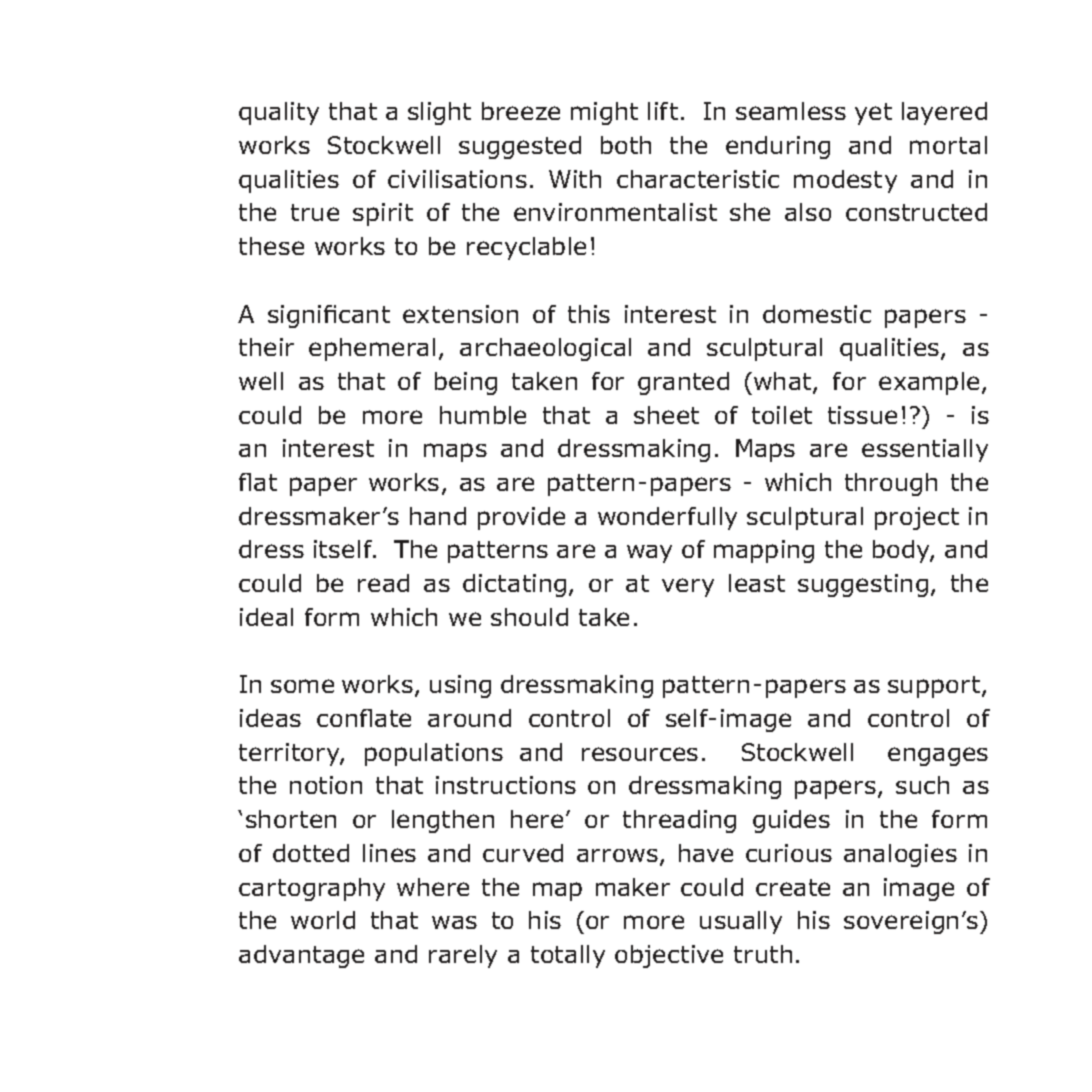 This screenshot has height=1092, width=1092. I want to click on hand, so click(438, 516).
